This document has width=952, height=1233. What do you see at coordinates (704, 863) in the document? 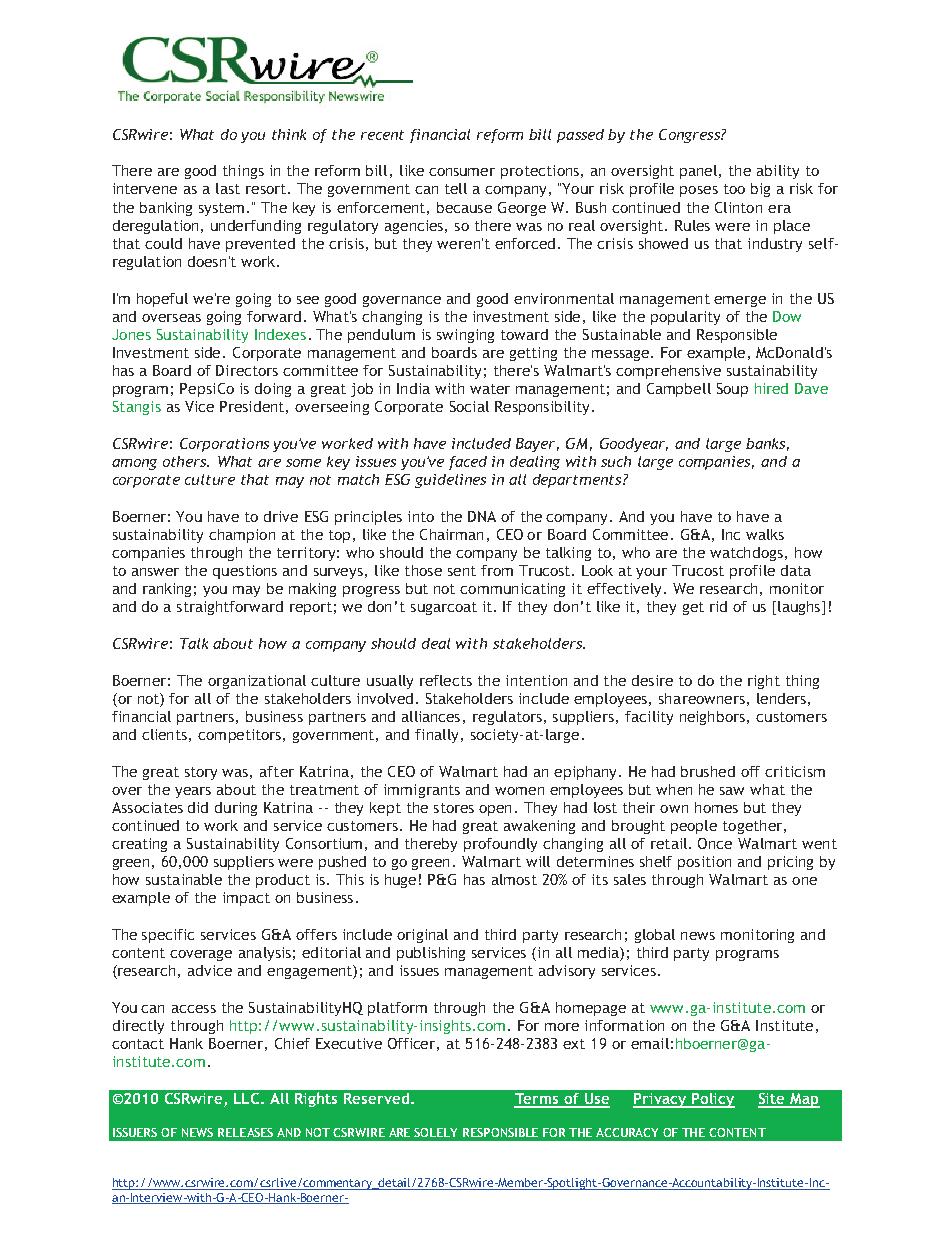
I see `position` at bounding box center [704, 863].
